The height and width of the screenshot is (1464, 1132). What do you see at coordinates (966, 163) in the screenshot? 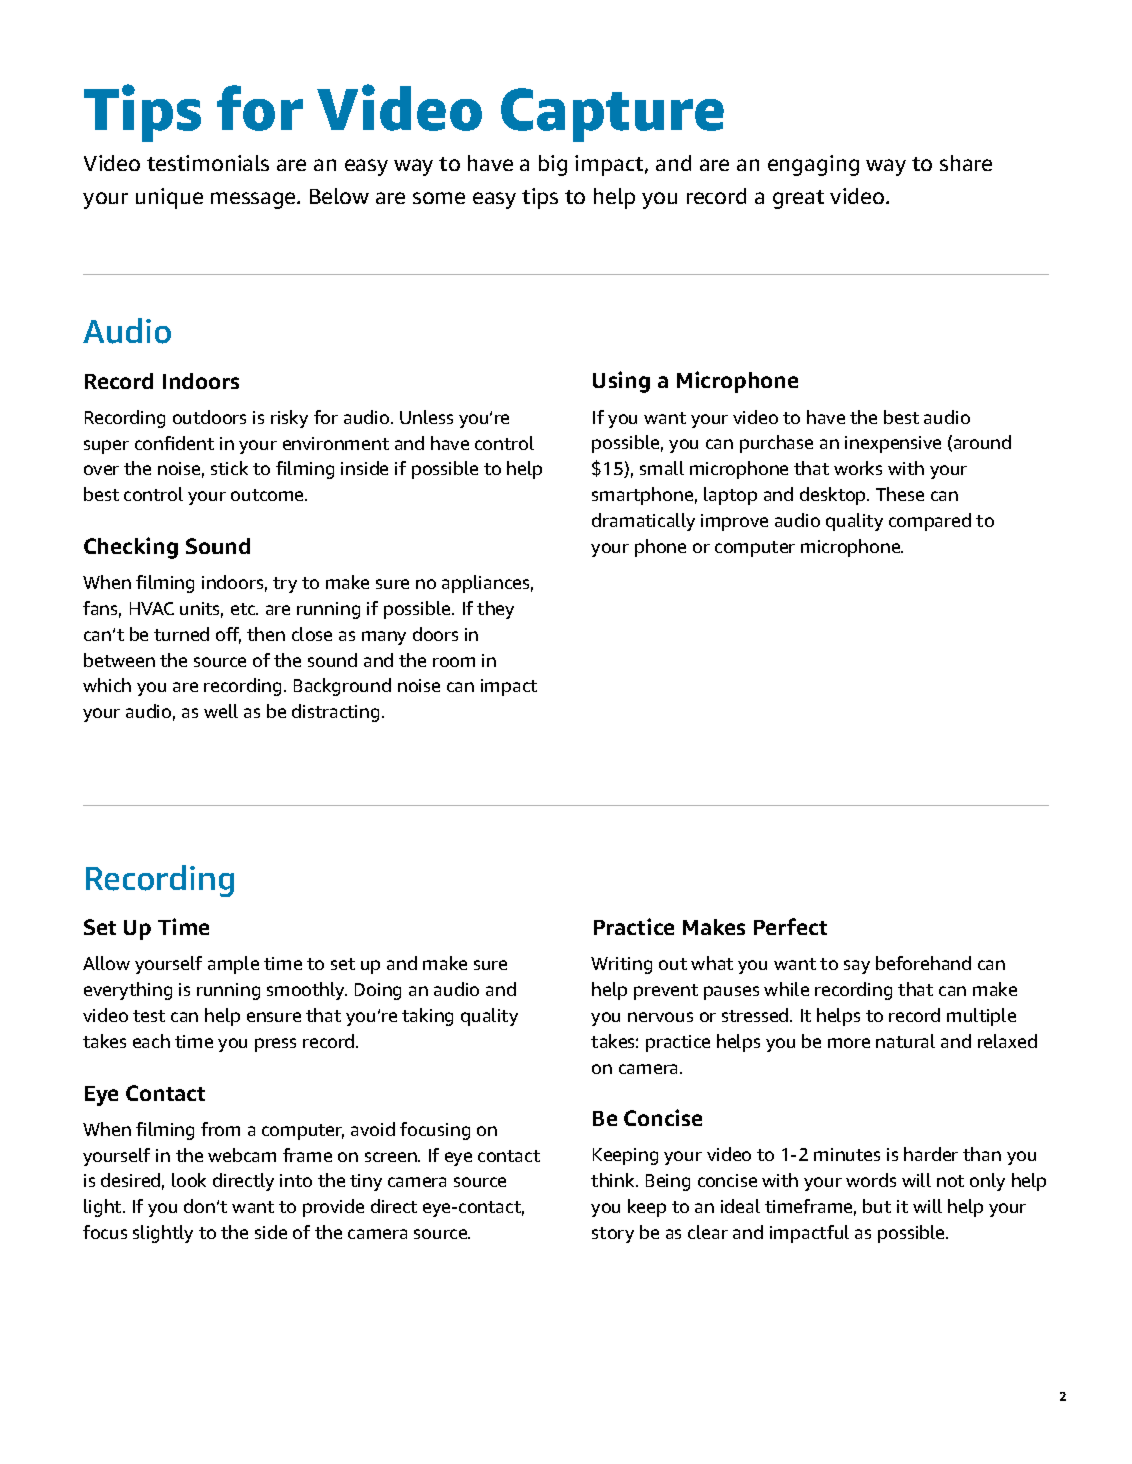
I see `share` at bounding box center [966, 163].
